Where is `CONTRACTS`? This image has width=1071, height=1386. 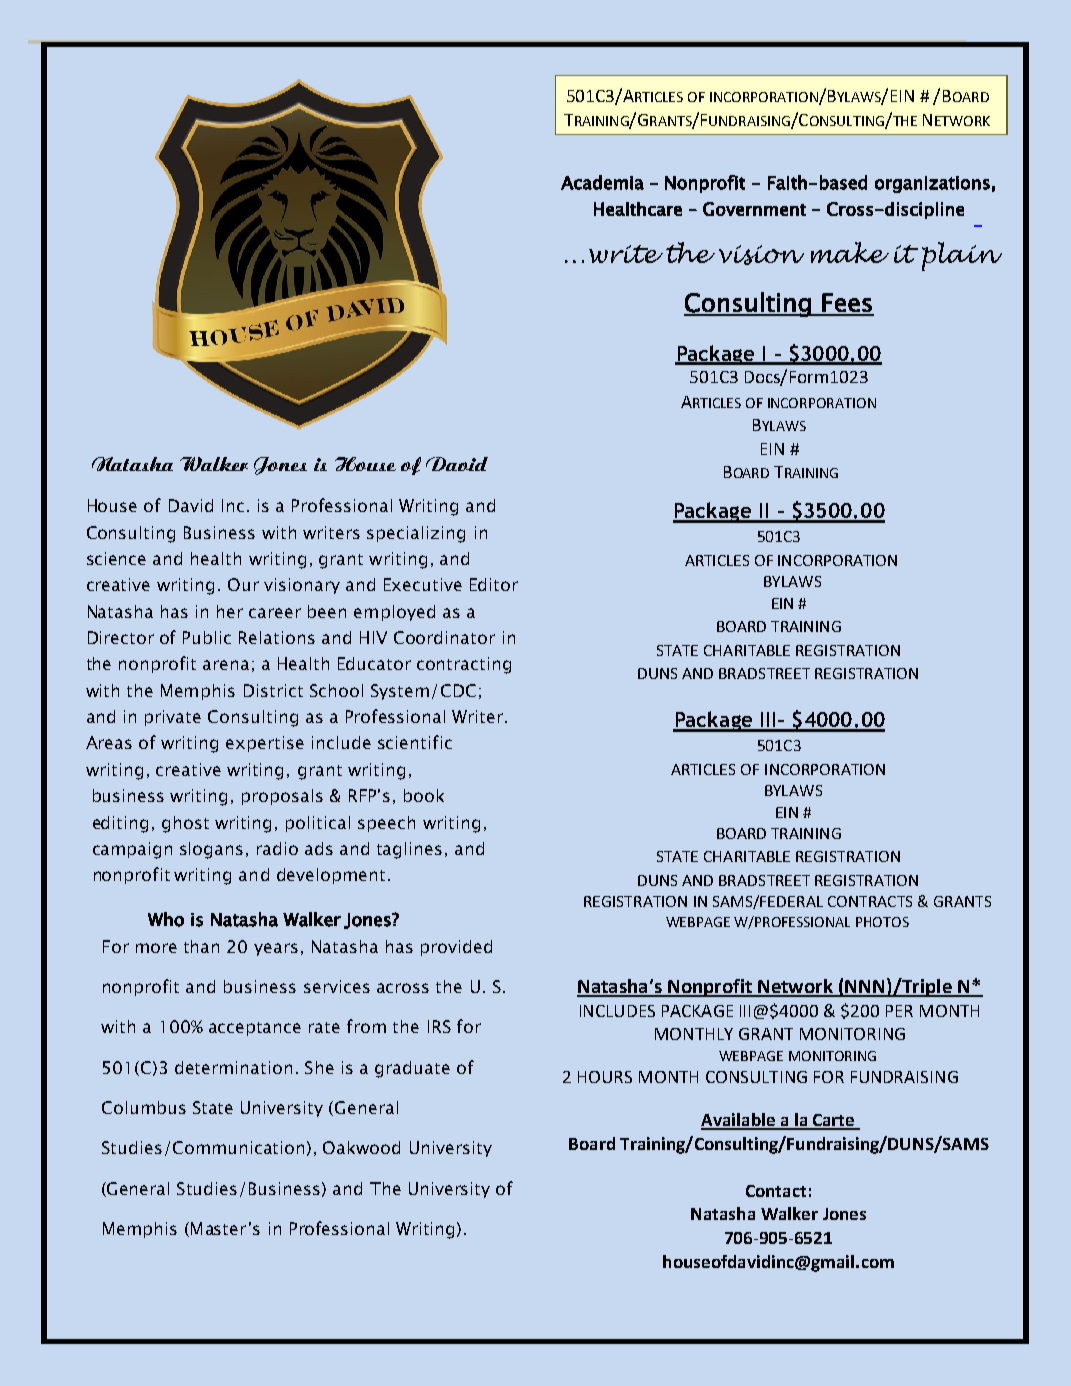 CONTRACTS is located at coordinates (870, 901).
